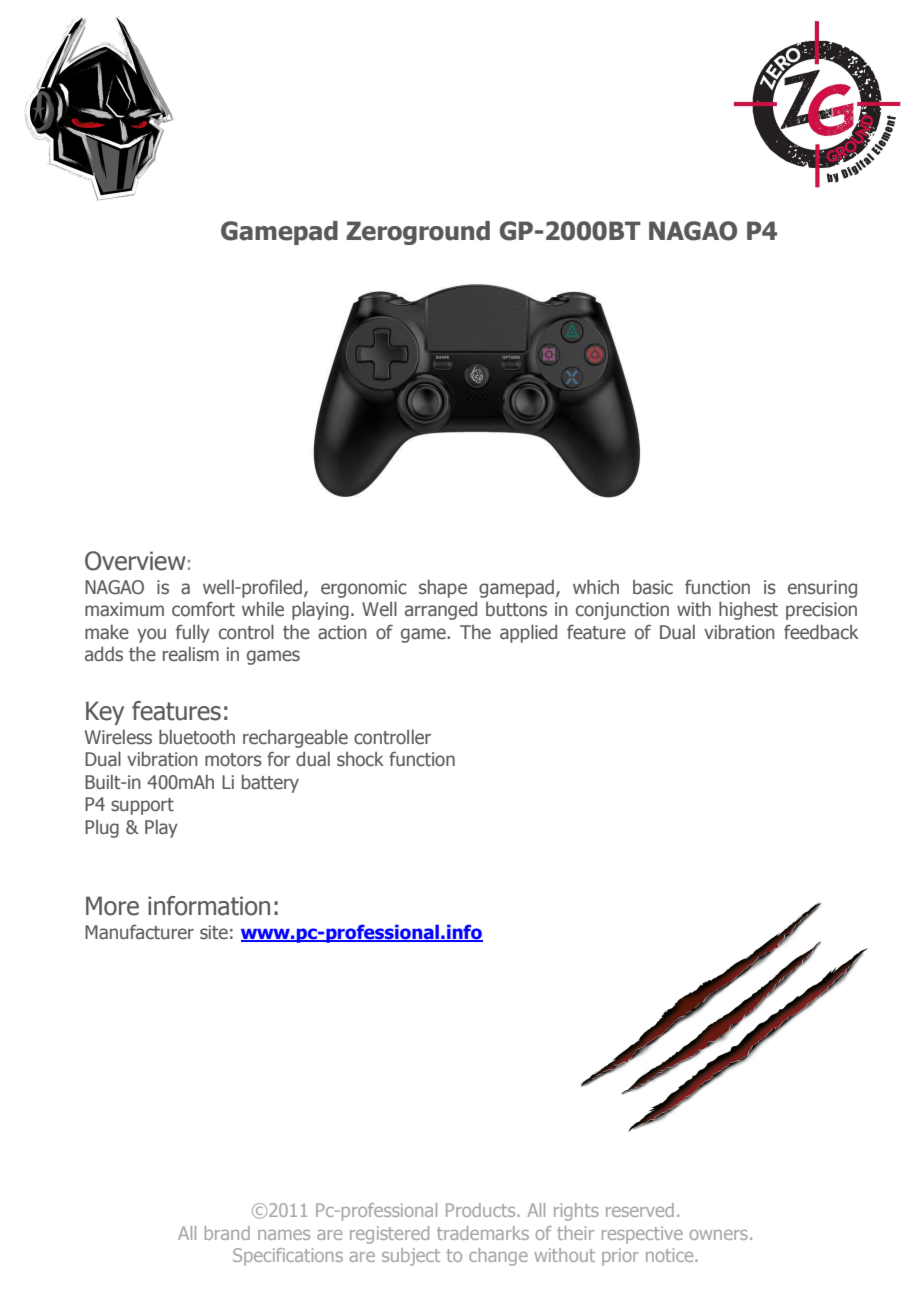  What do you see at coordinates (748, 610) in the screenshot?
I see `highest` at bounding box center [748, 610].
